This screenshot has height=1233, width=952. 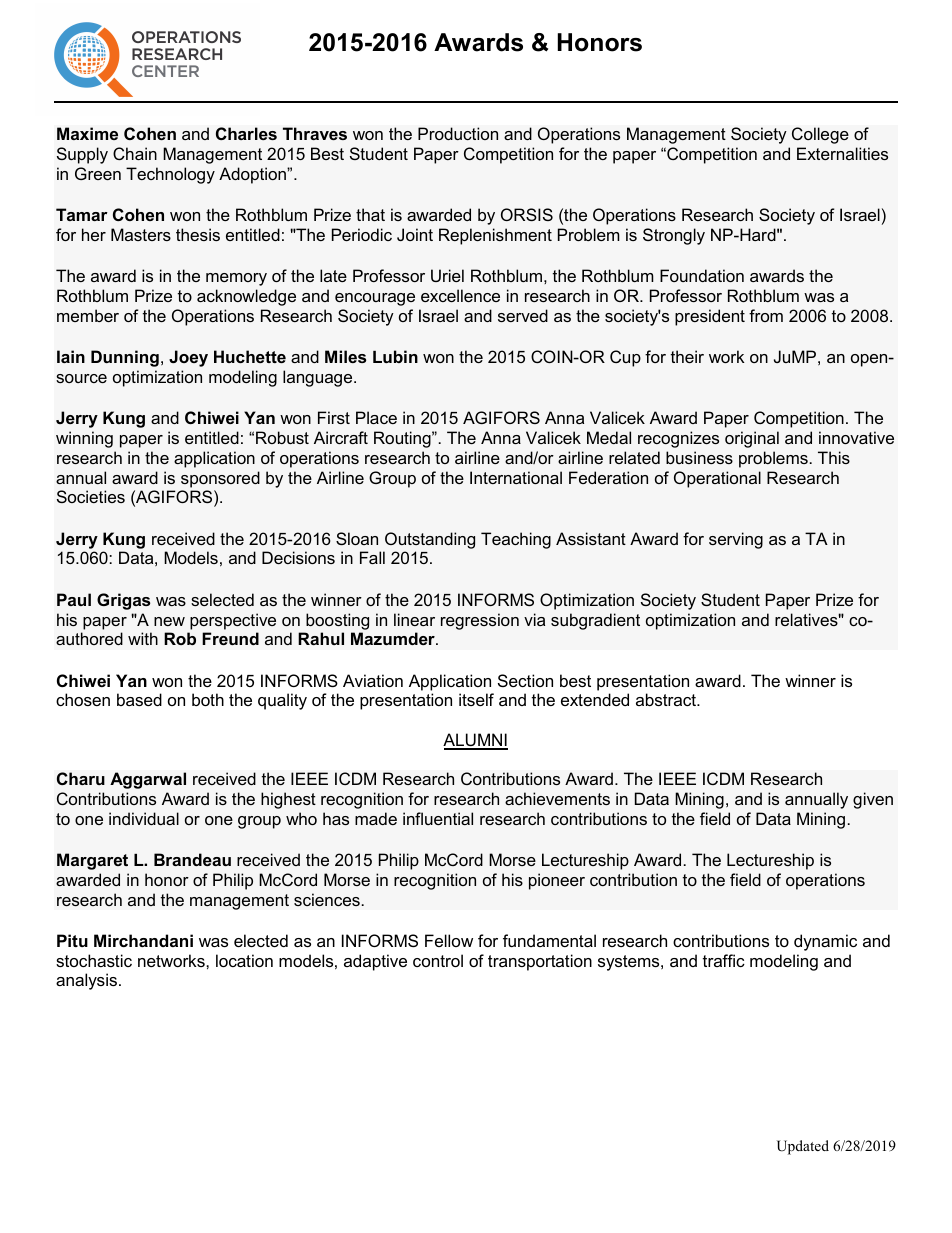 What do you see at coordinates (480, 621) in the screenshot?
I see `regression` at bounding box center [480, 621].
